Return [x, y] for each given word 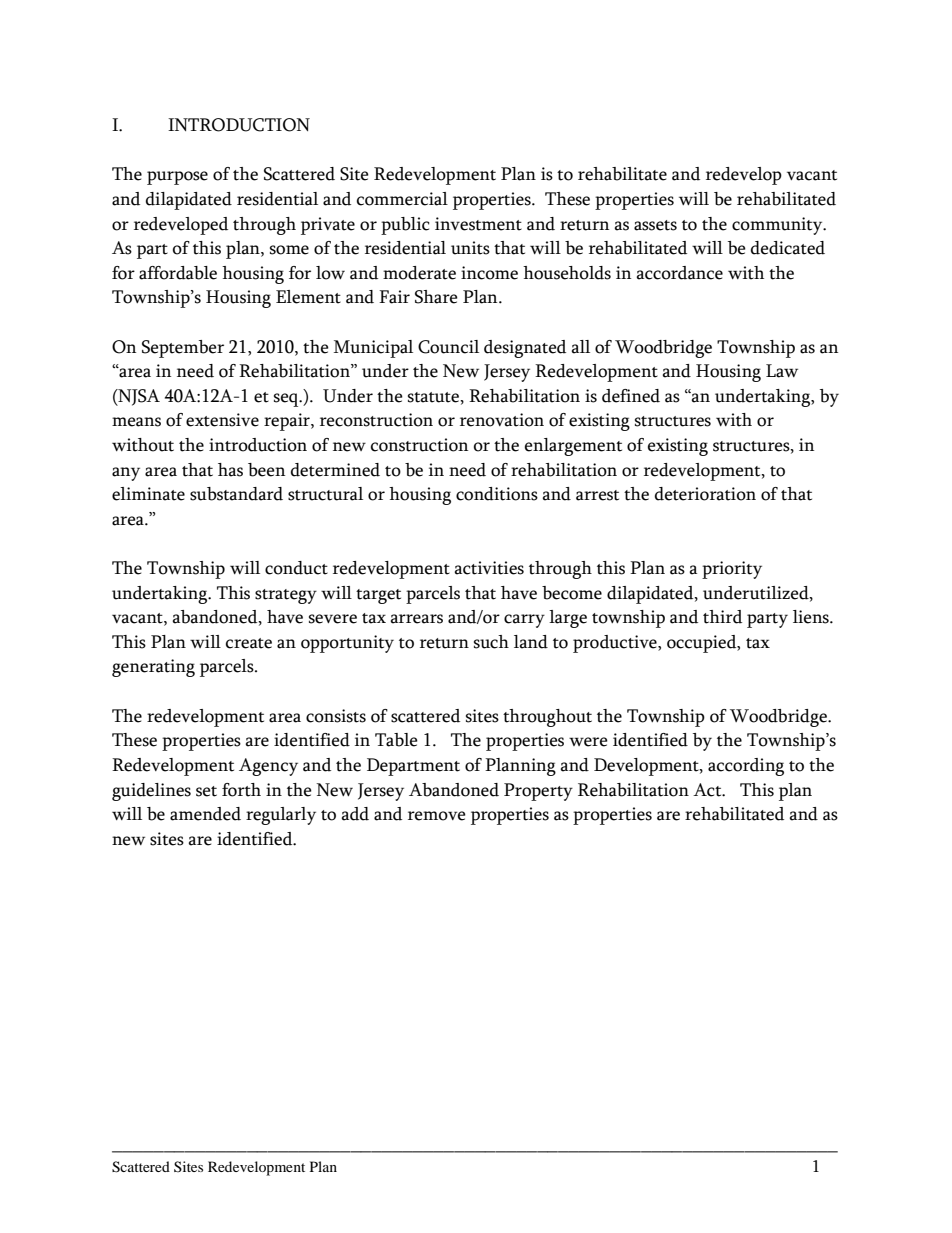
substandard [236, 494]
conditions [497, 494]
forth [241, 790]
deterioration [705, 494]
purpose [177, 178]
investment [478, 224]
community [778, 226]
